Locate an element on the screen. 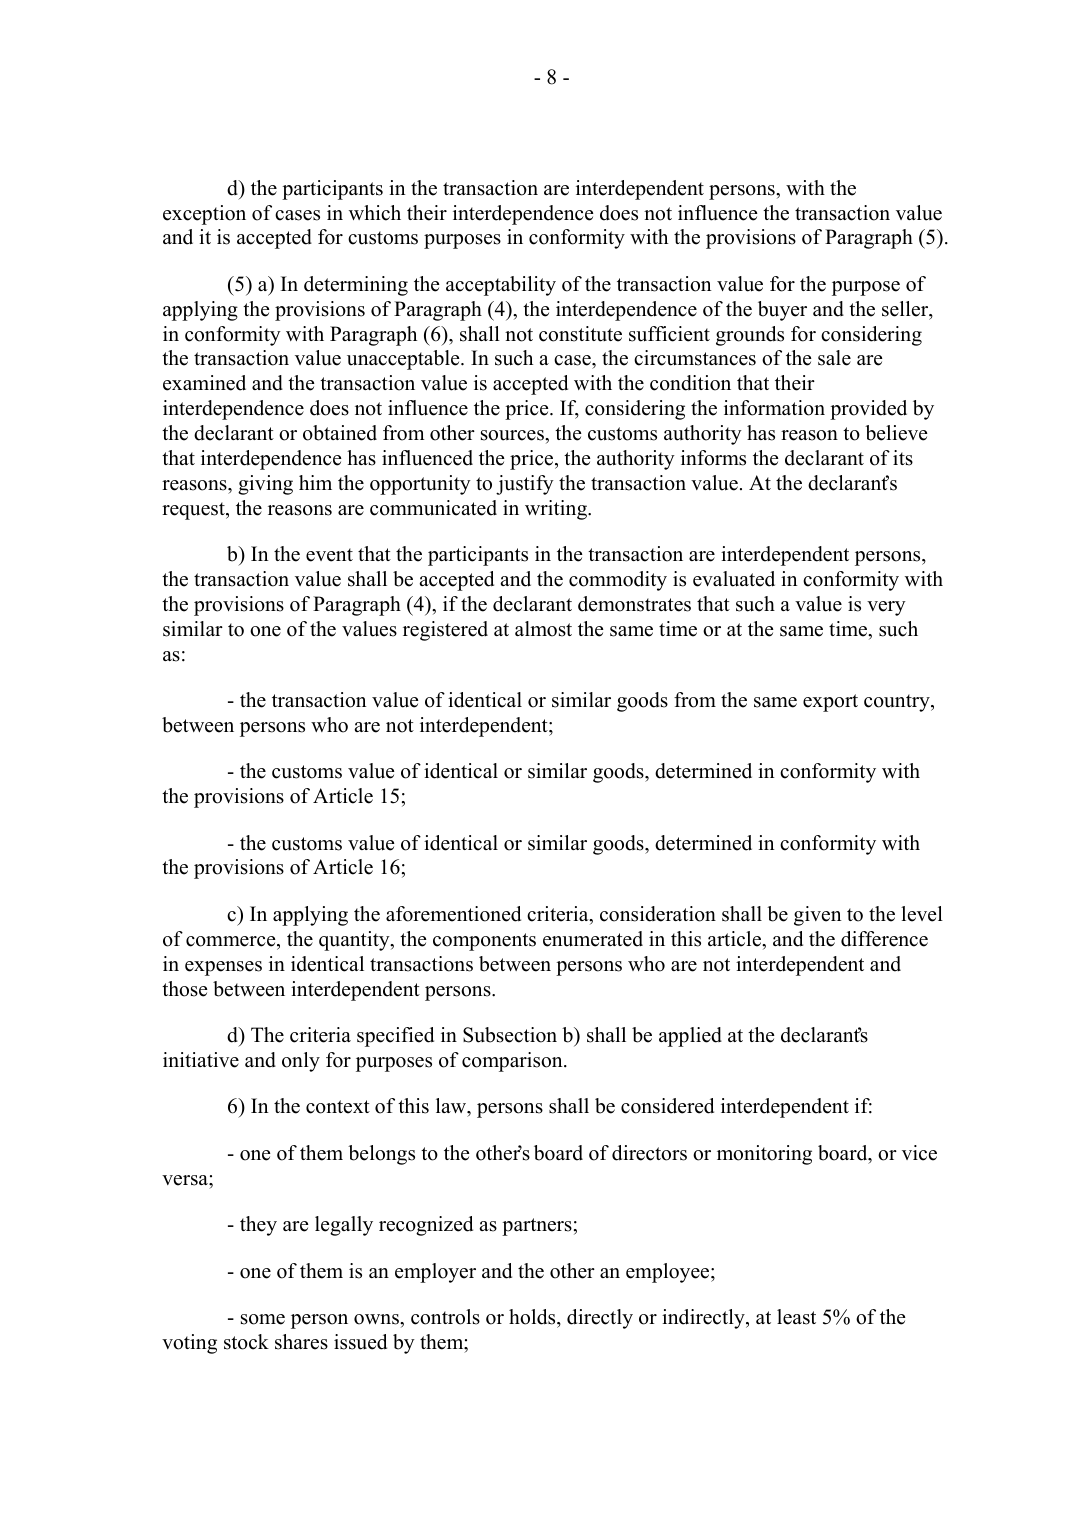  enumerated is located at coordinates (593, 939).
